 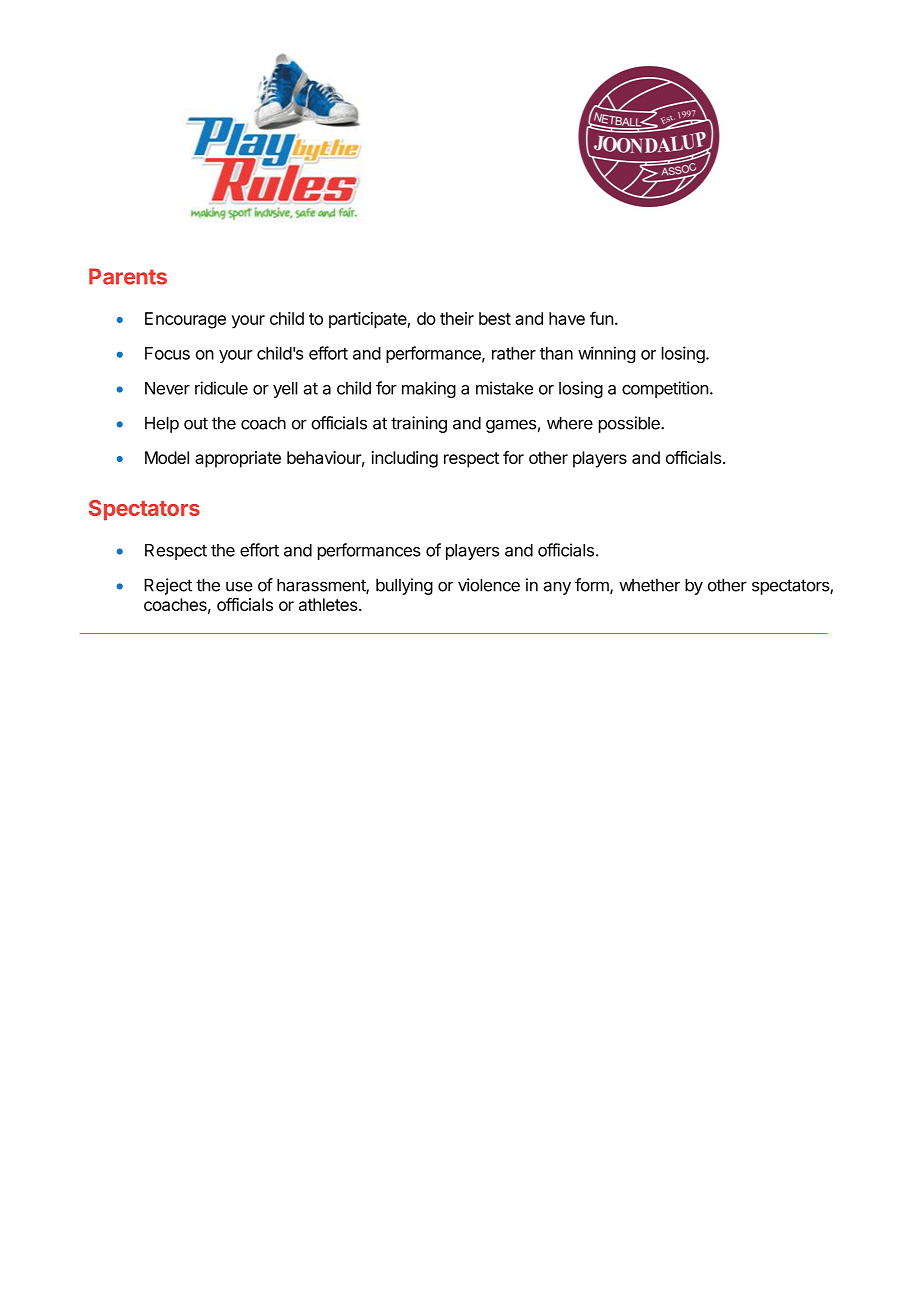 What do you see at coordinates (649, 585) in the screenshot?
I see `whether` at bounding box center [649, 585].
